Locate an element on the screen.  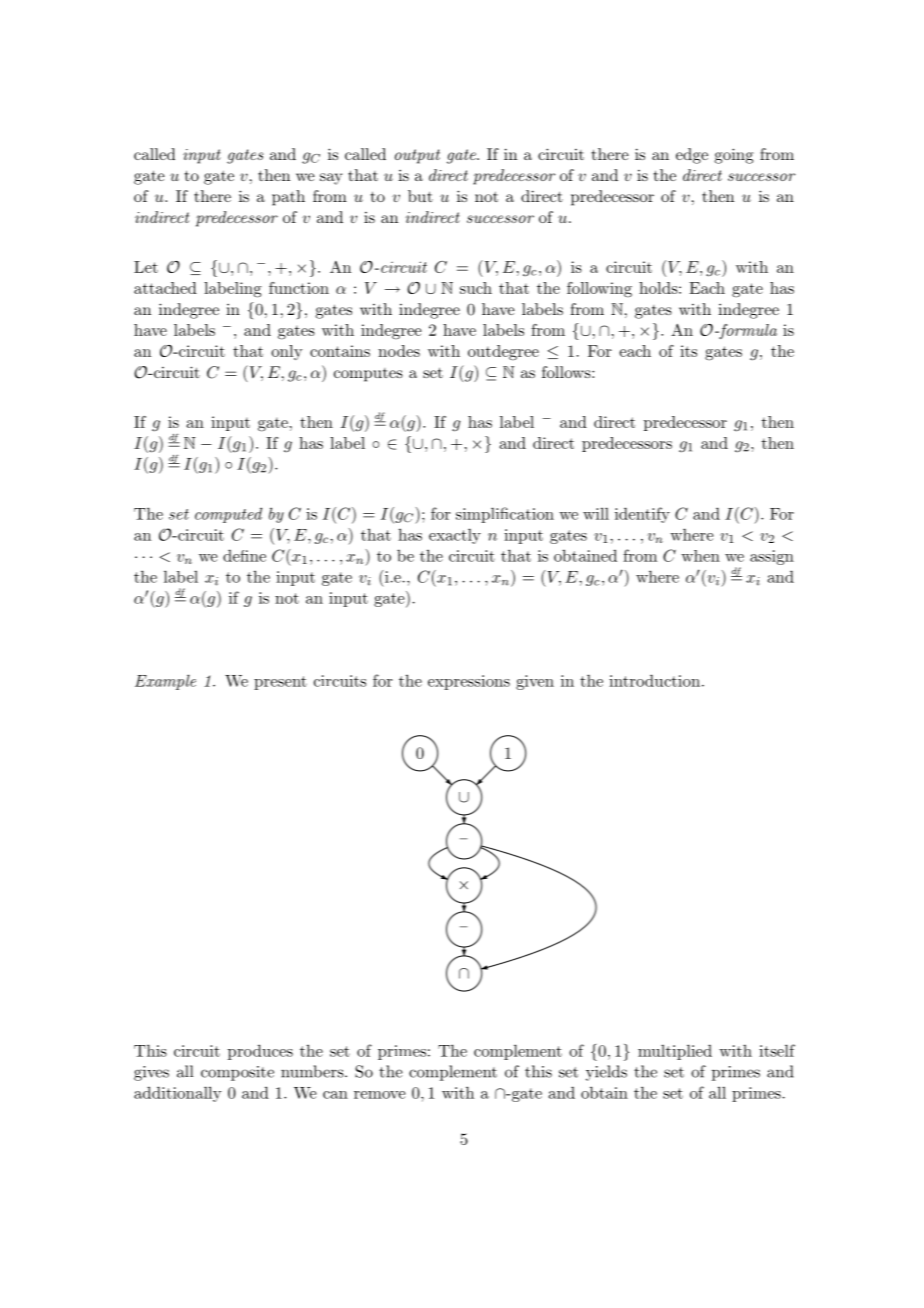
present is located at coordinates (280, 683).
